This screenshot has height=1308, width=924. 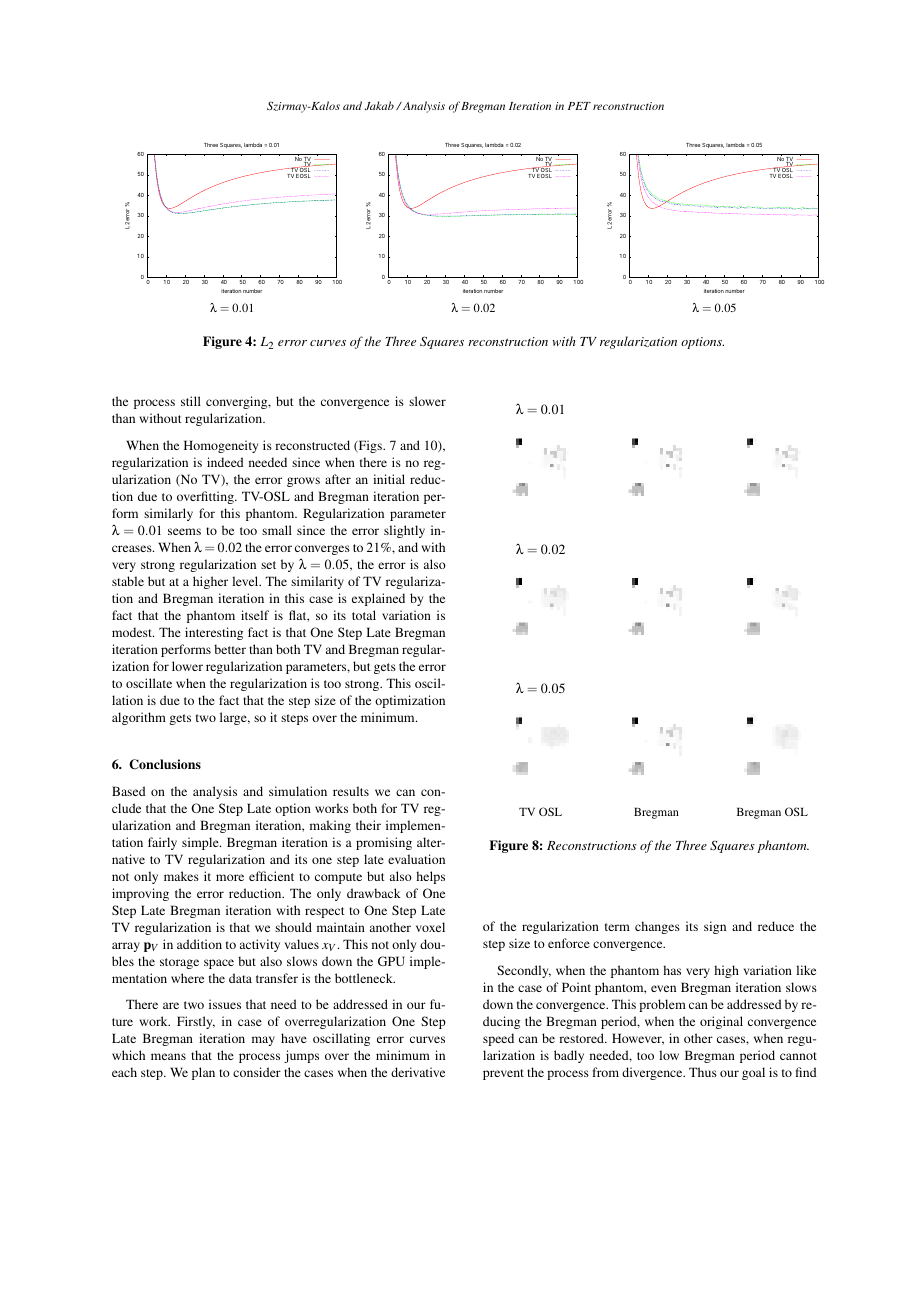 I want to click on speed, so click(x=498, y=1039).
